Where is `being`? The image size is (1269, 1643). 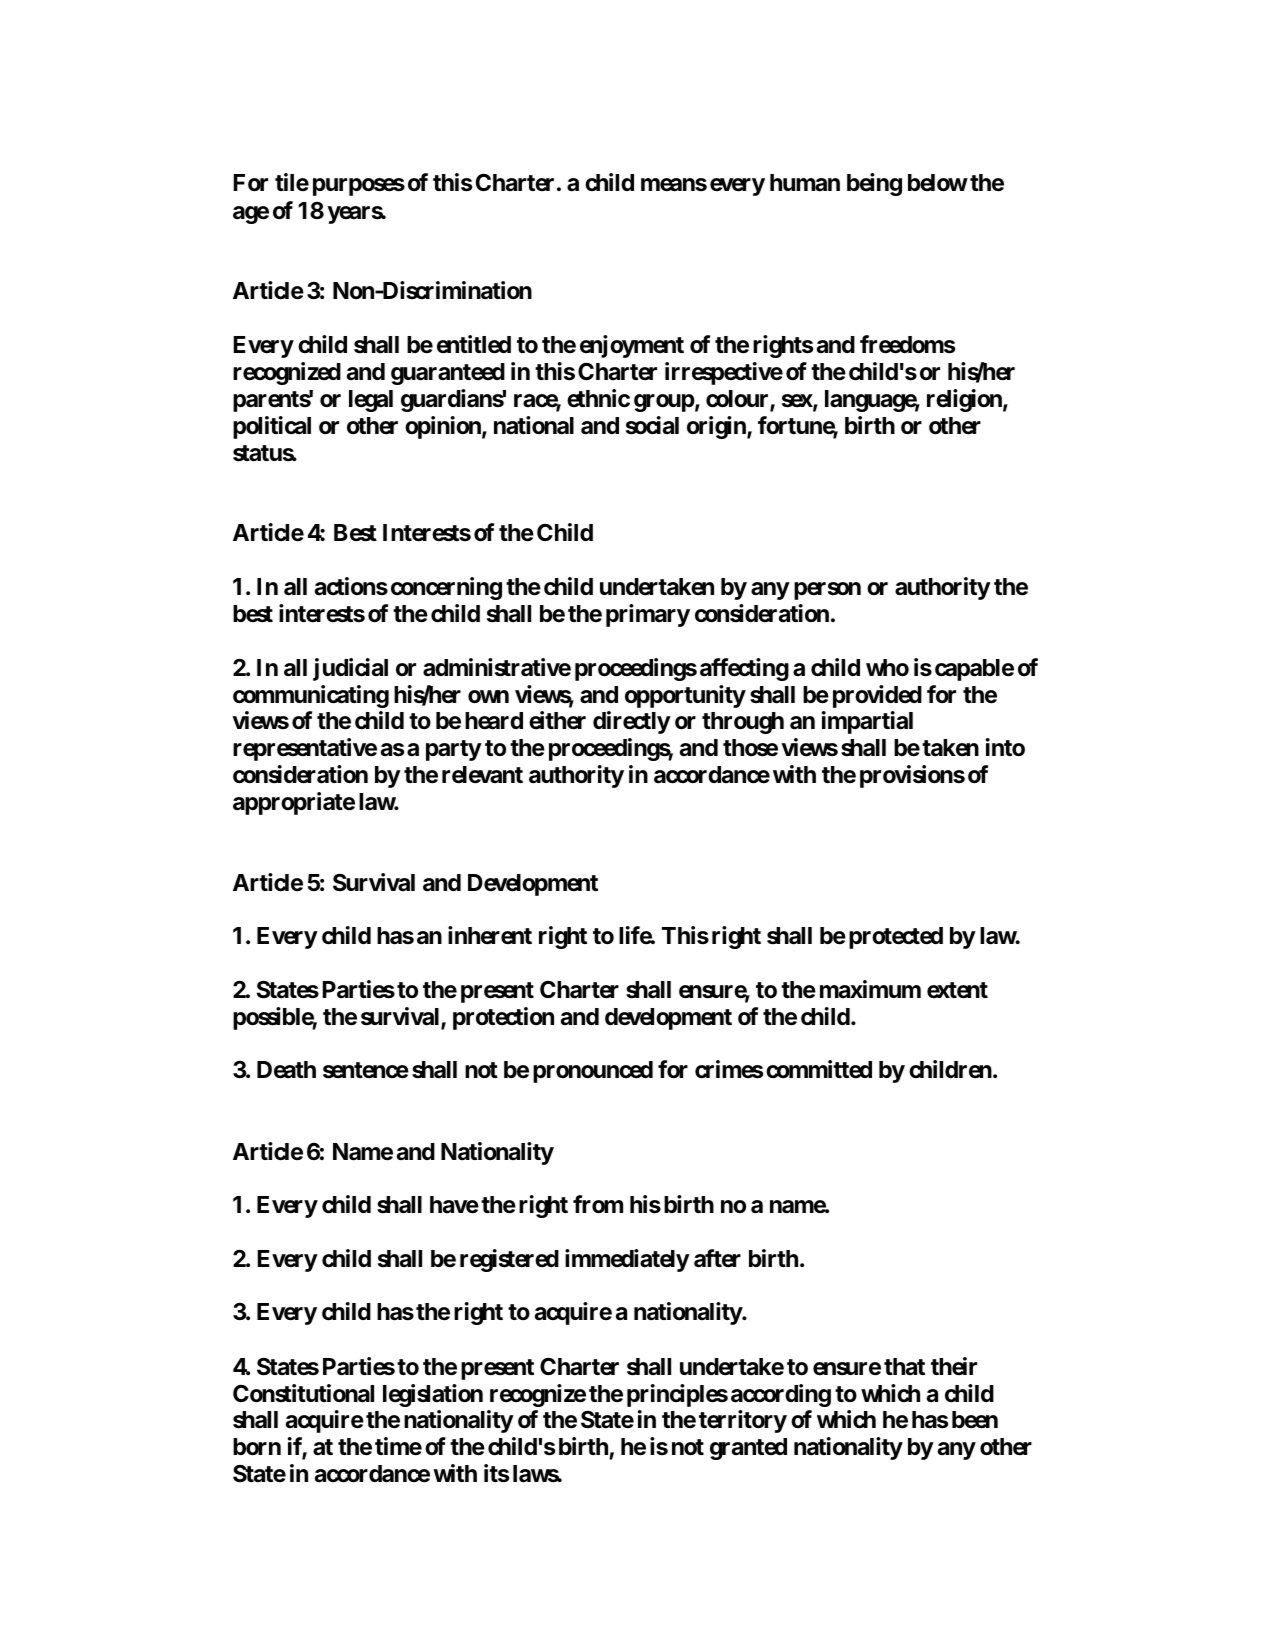
being is located at coordinates (874, 184).
